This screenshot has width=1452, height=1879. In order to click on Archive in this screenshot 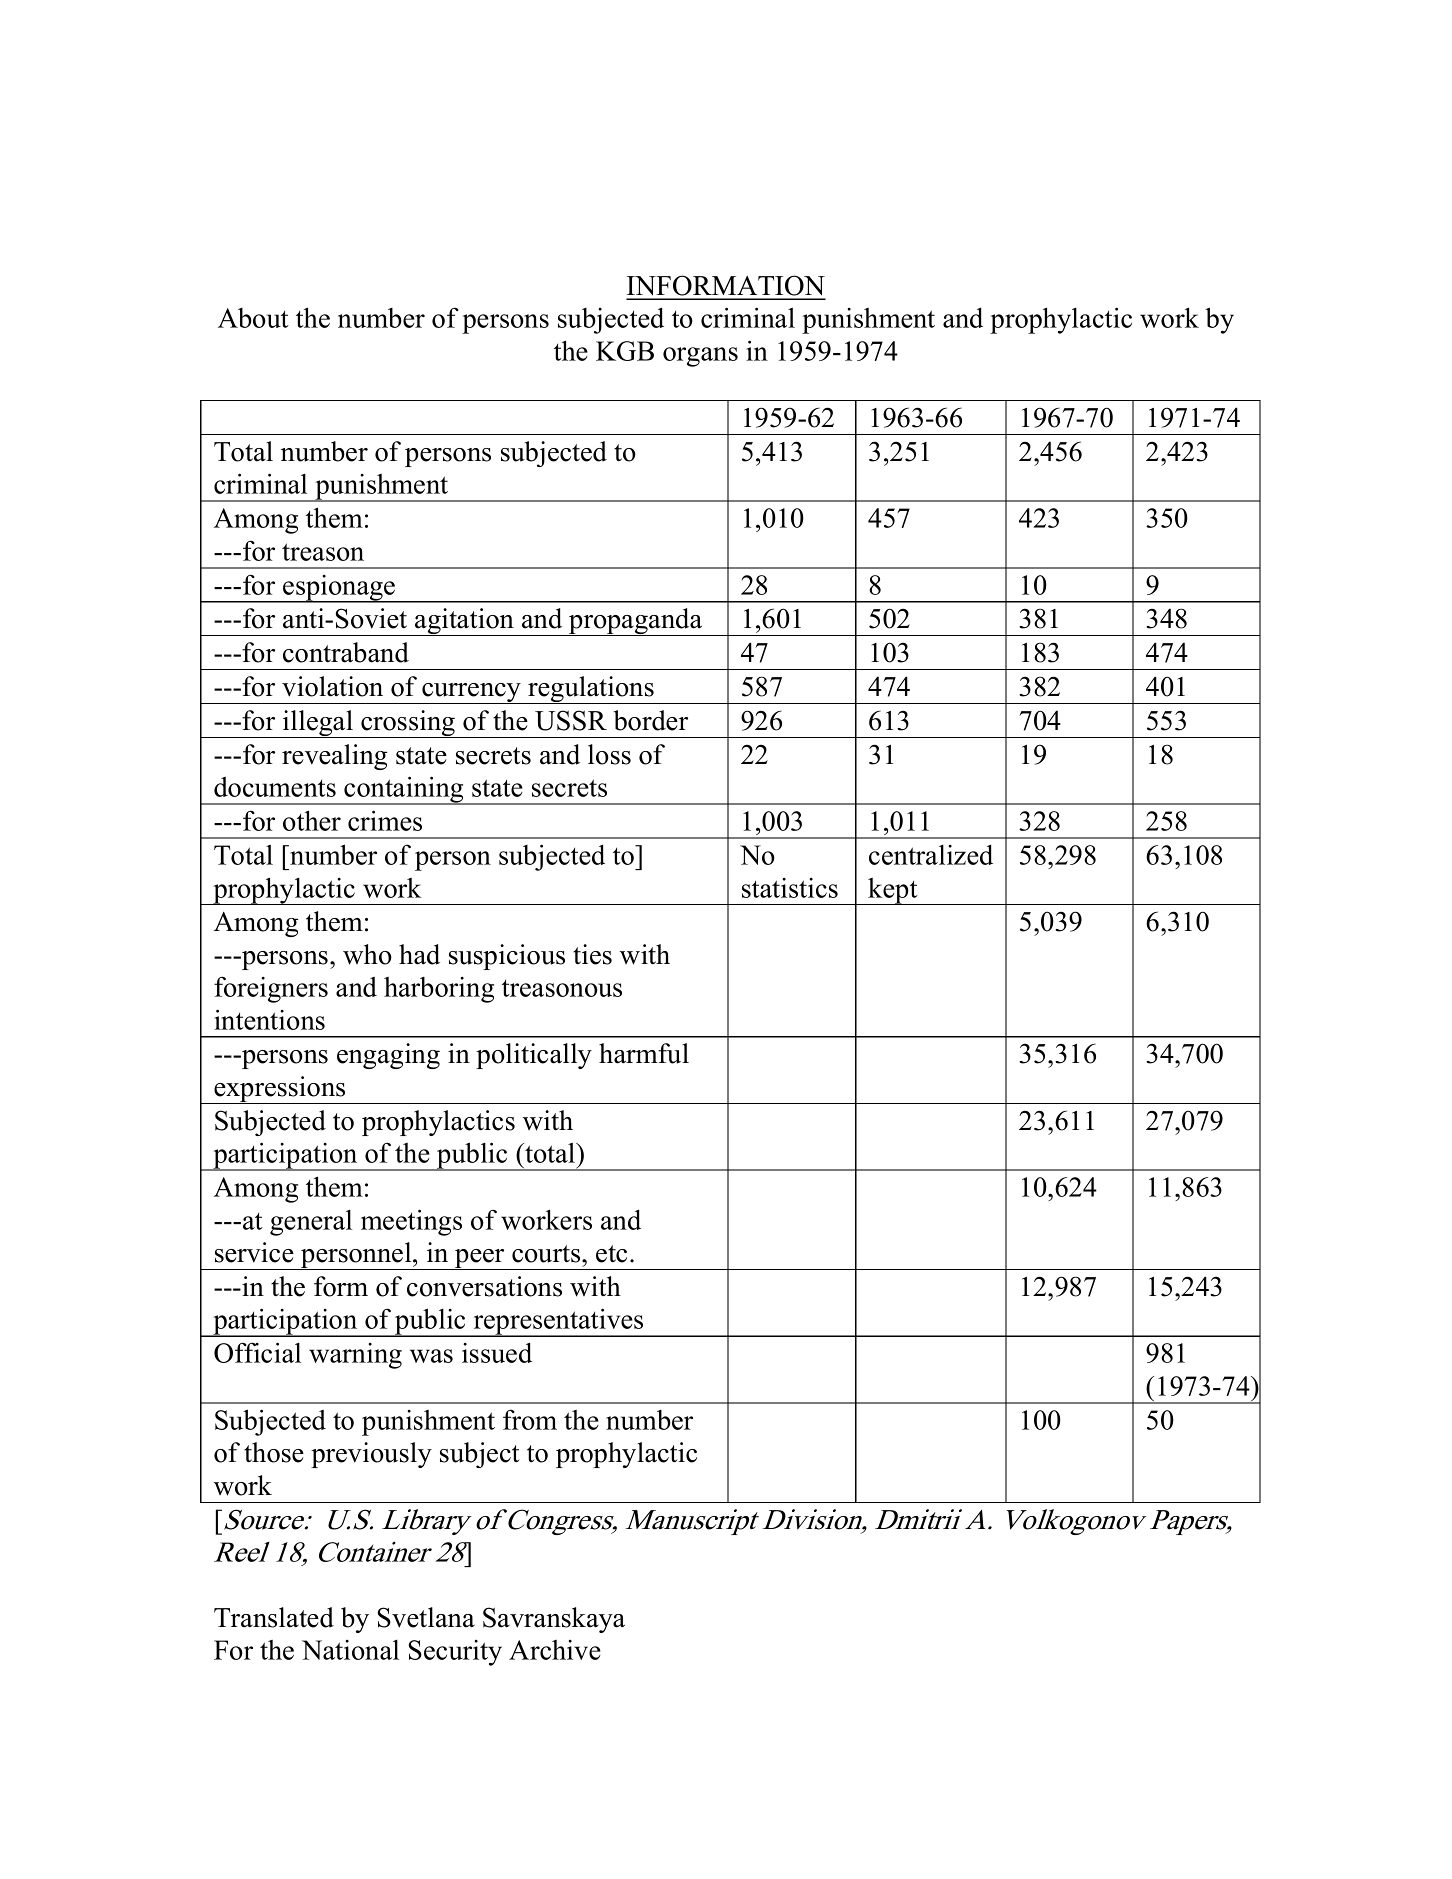, I will do `click(555, 1650)`.
